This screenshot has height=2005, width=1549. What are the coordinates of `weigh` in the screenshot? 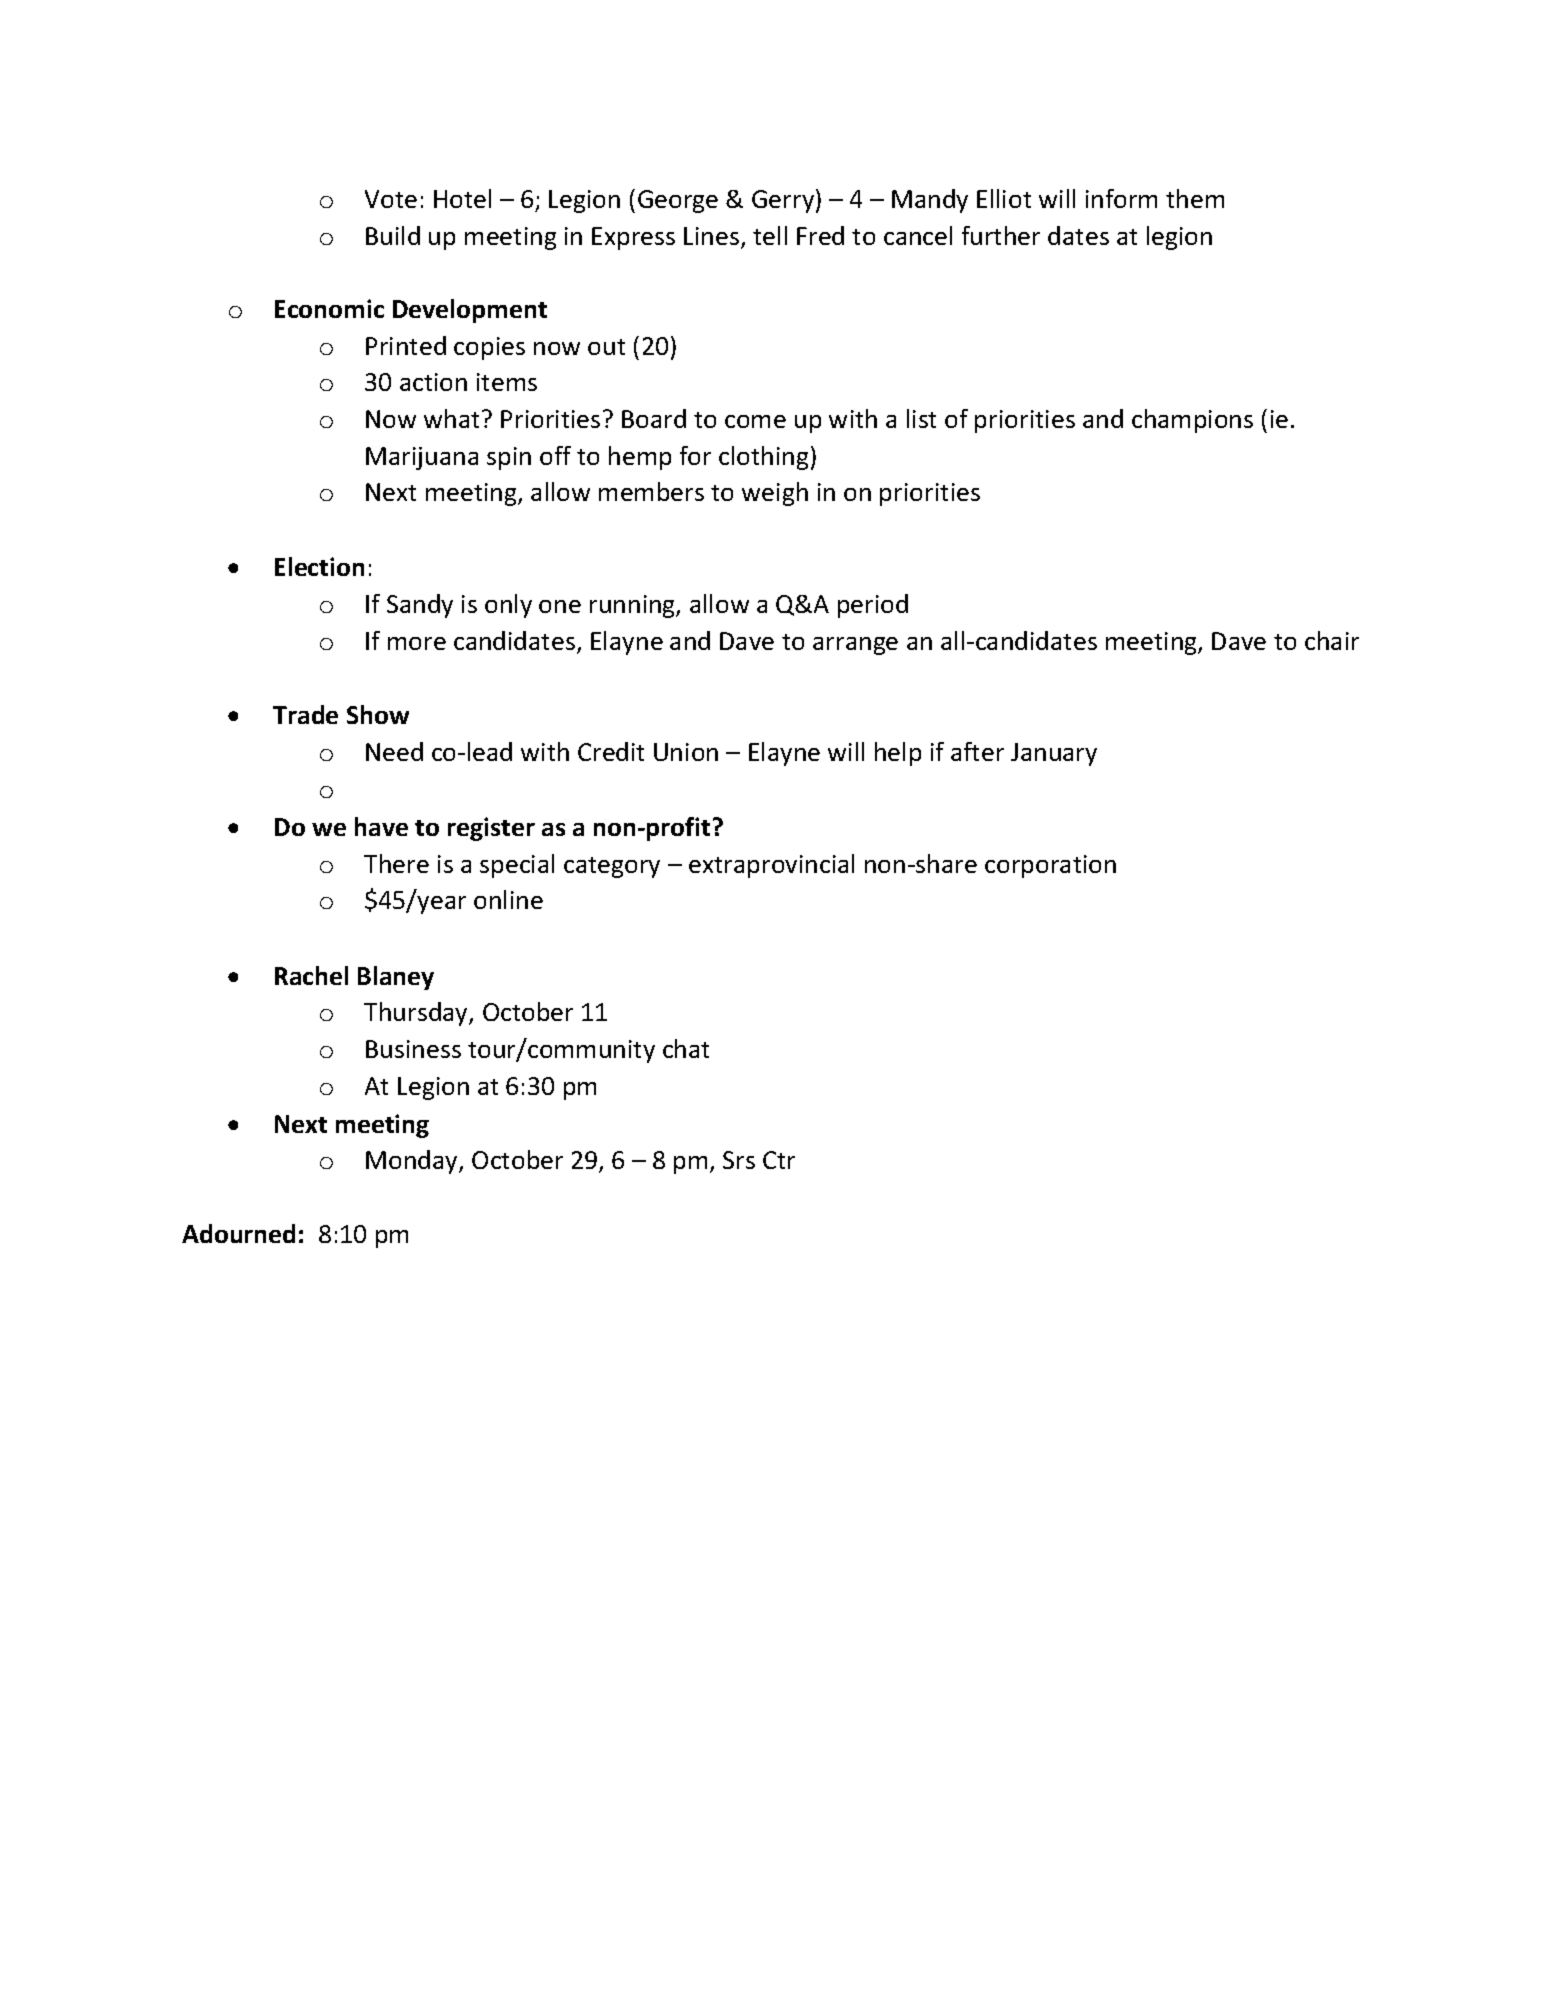 It's located at (775, 494).
